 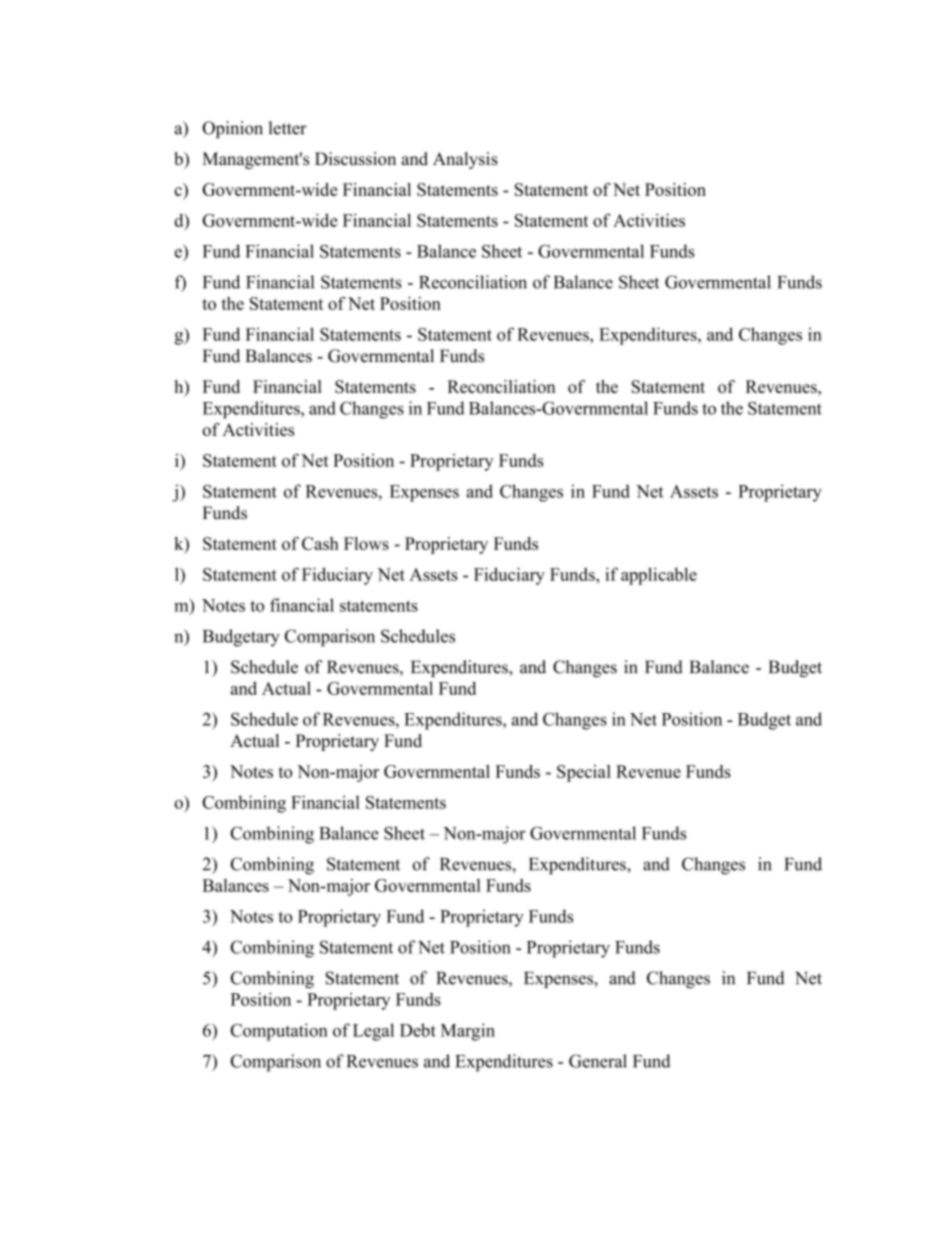 What do you see at coordinates (288, 128) in the screenshot?
I see `letter` at bounding box center [288, 128].
